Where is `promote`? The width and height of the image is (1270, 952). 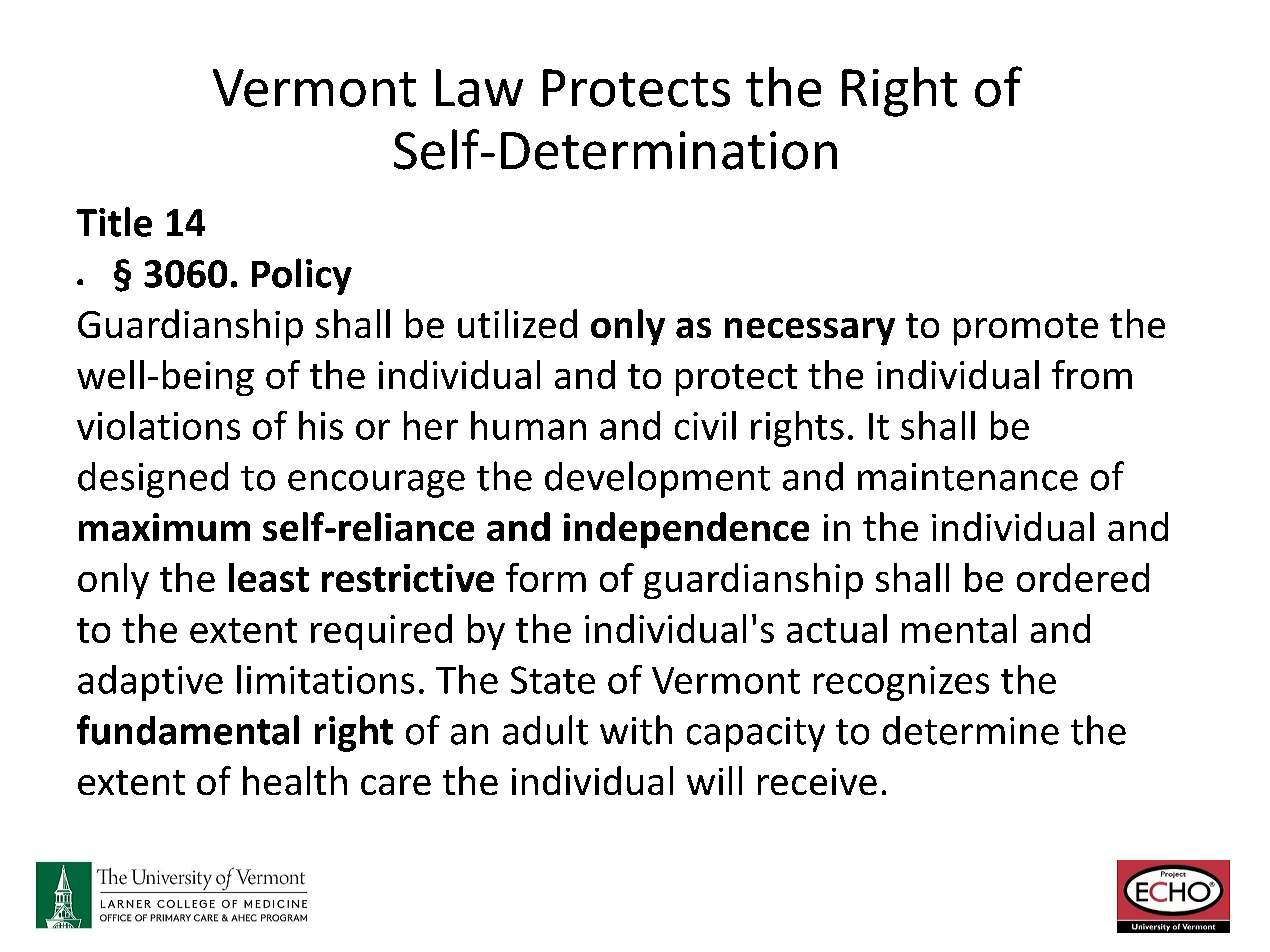 promote is located at coordinates (1026, 329).
